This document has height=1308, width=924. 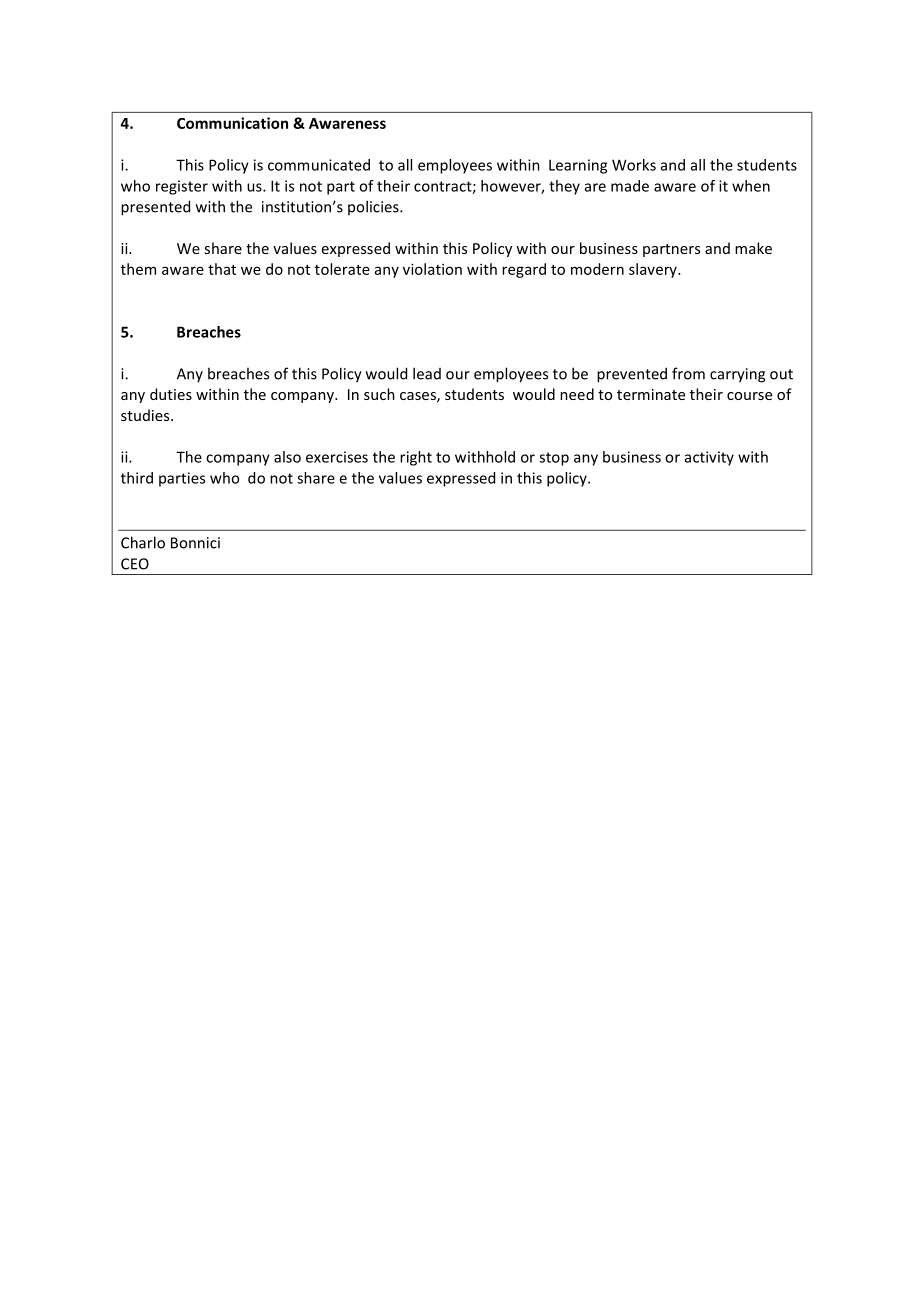 I want to click on that, so click(x=222, y=269).
